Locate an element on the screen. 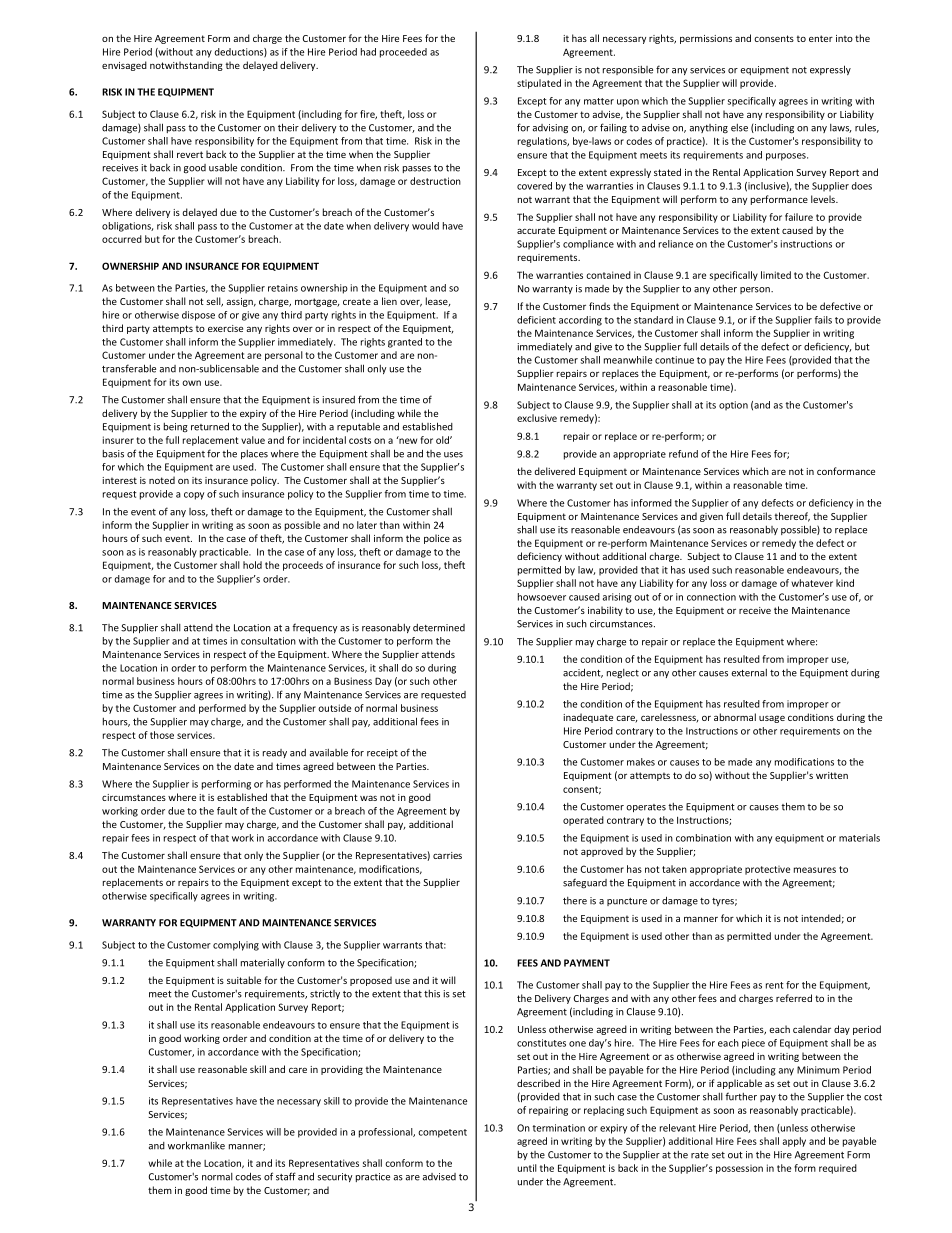 This screenshot has height=1233, width=952. whatever is located at coordinates (812, 583).
